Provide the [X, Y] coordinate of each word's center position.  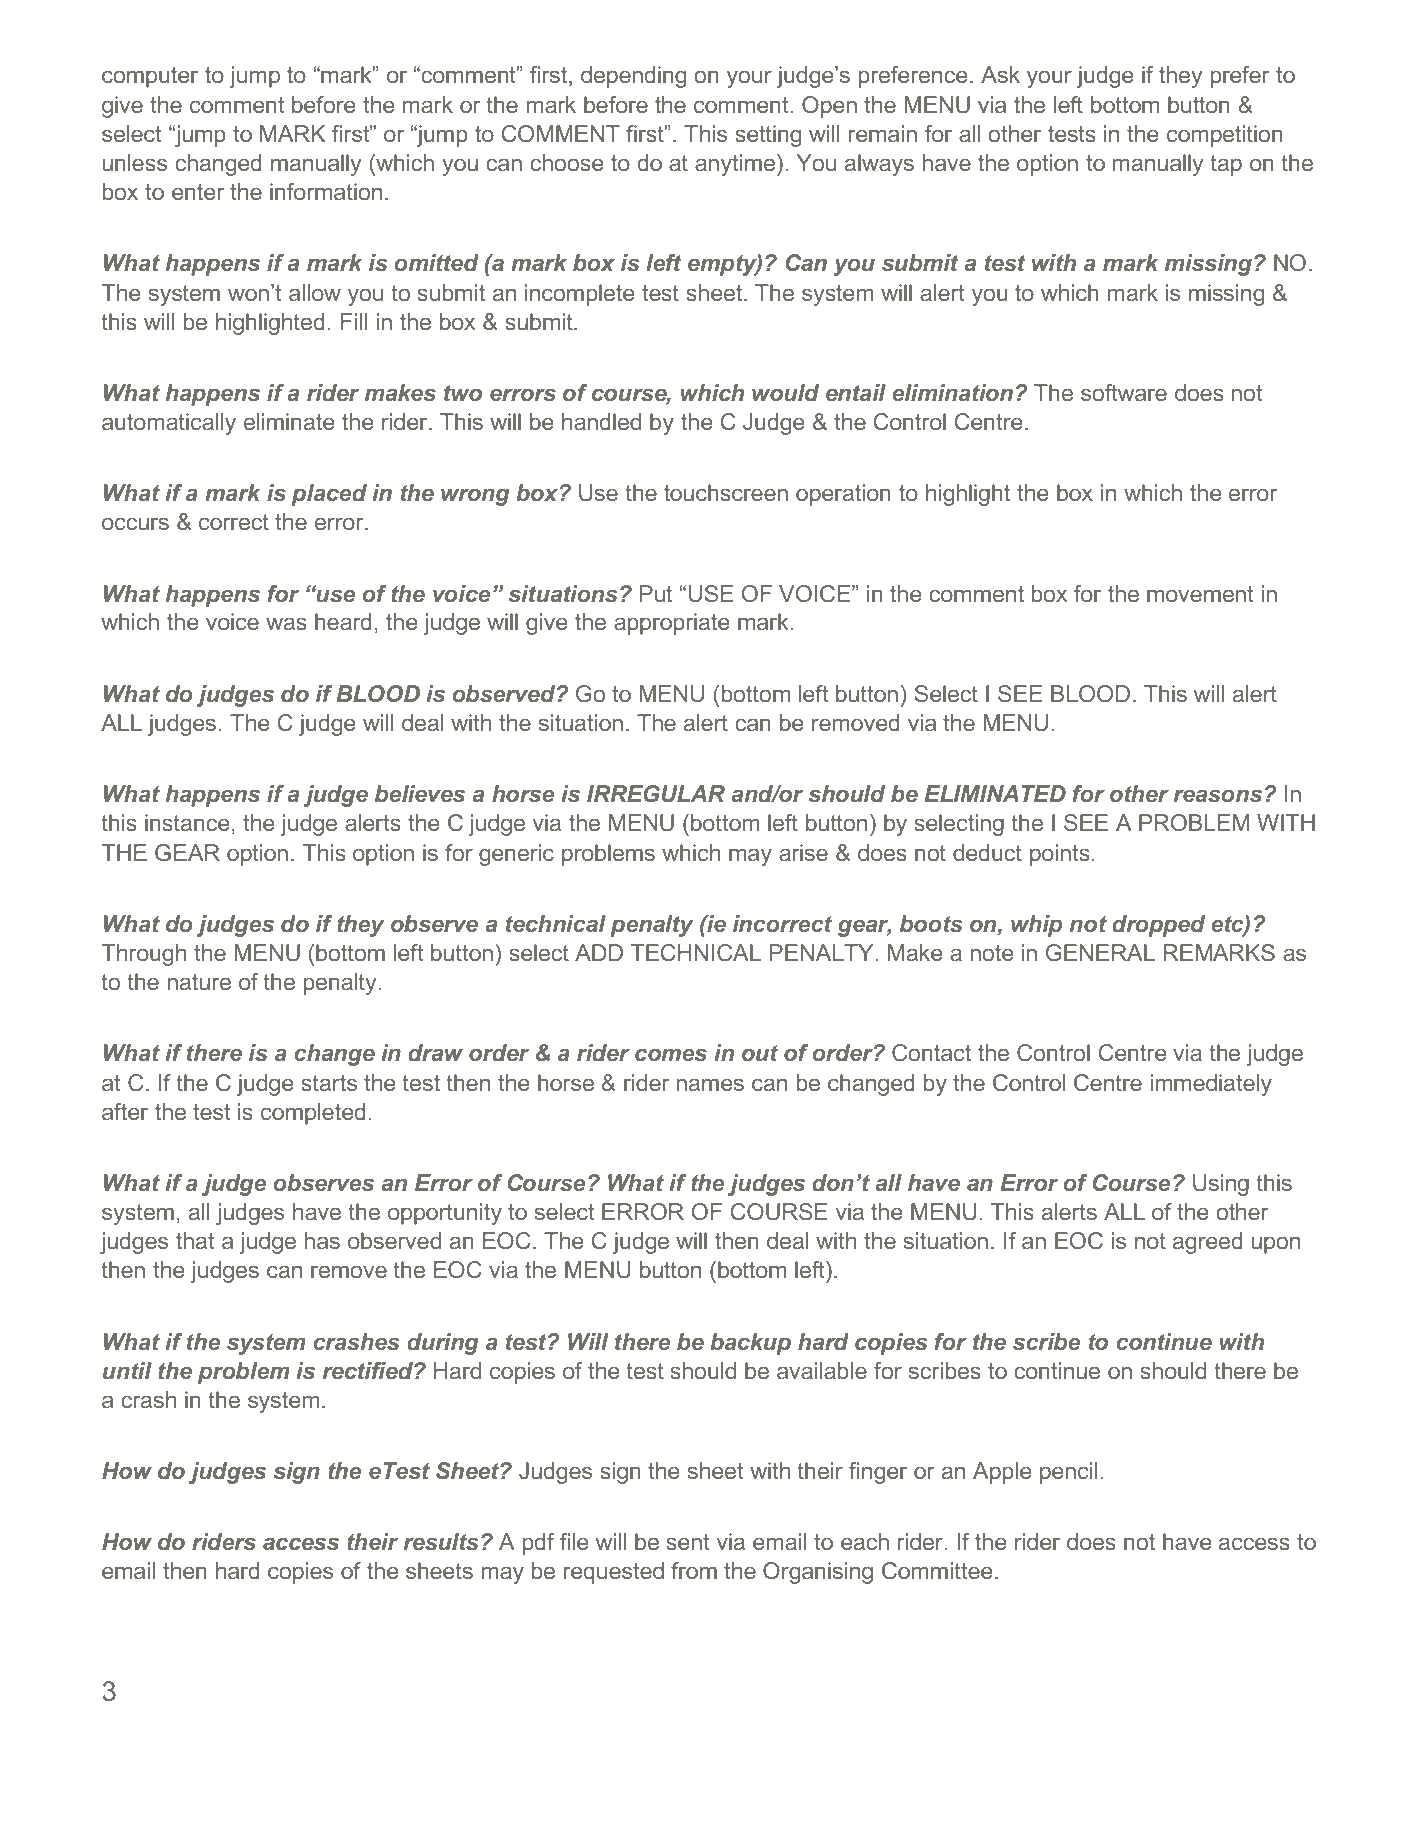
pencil [1068, 1473]
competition [1225, 136]
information [326, 191]
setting [768, 136]
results [441, 1541]
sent [688, 1542]
